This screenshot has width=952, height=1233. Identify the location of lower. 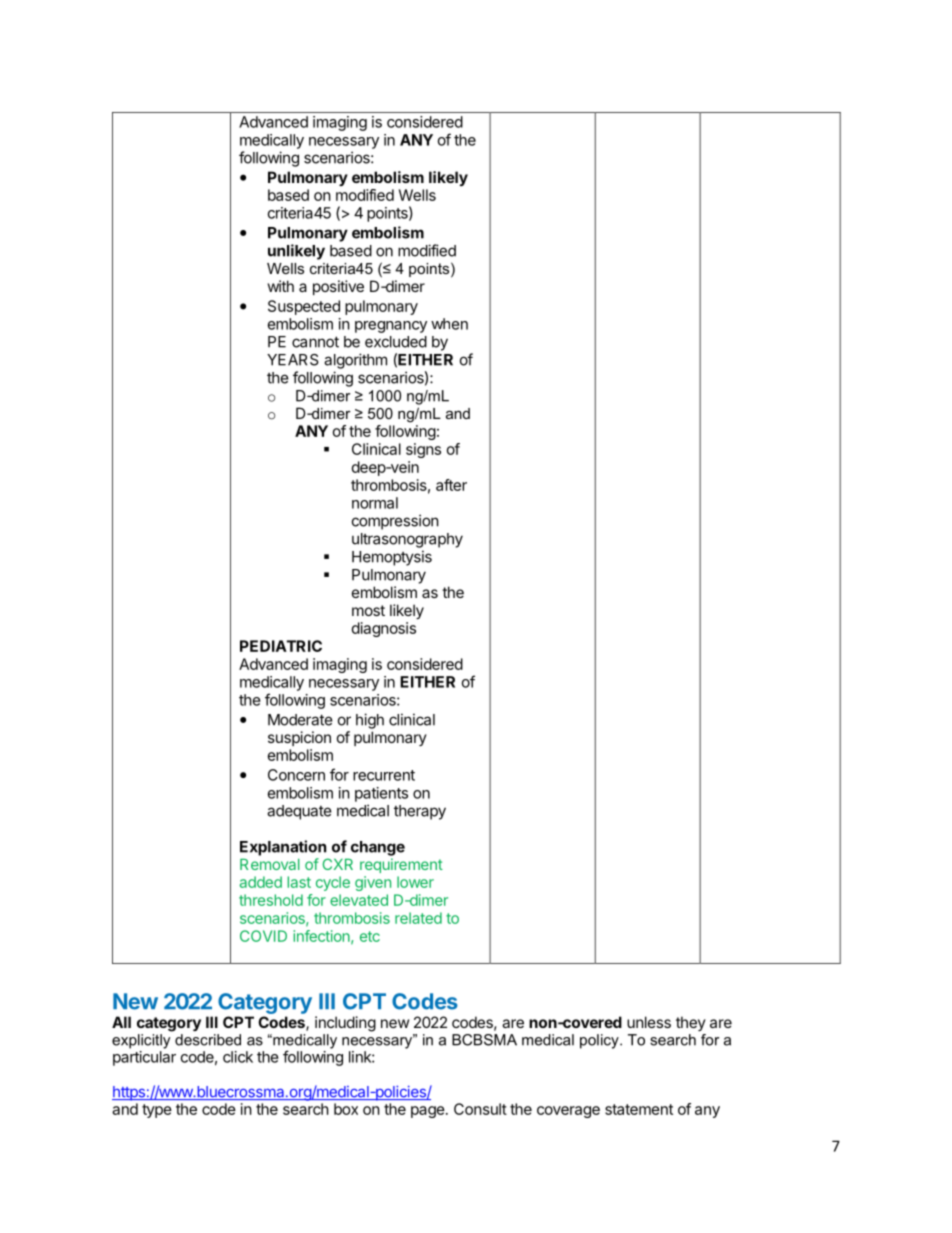
(415, 882).
